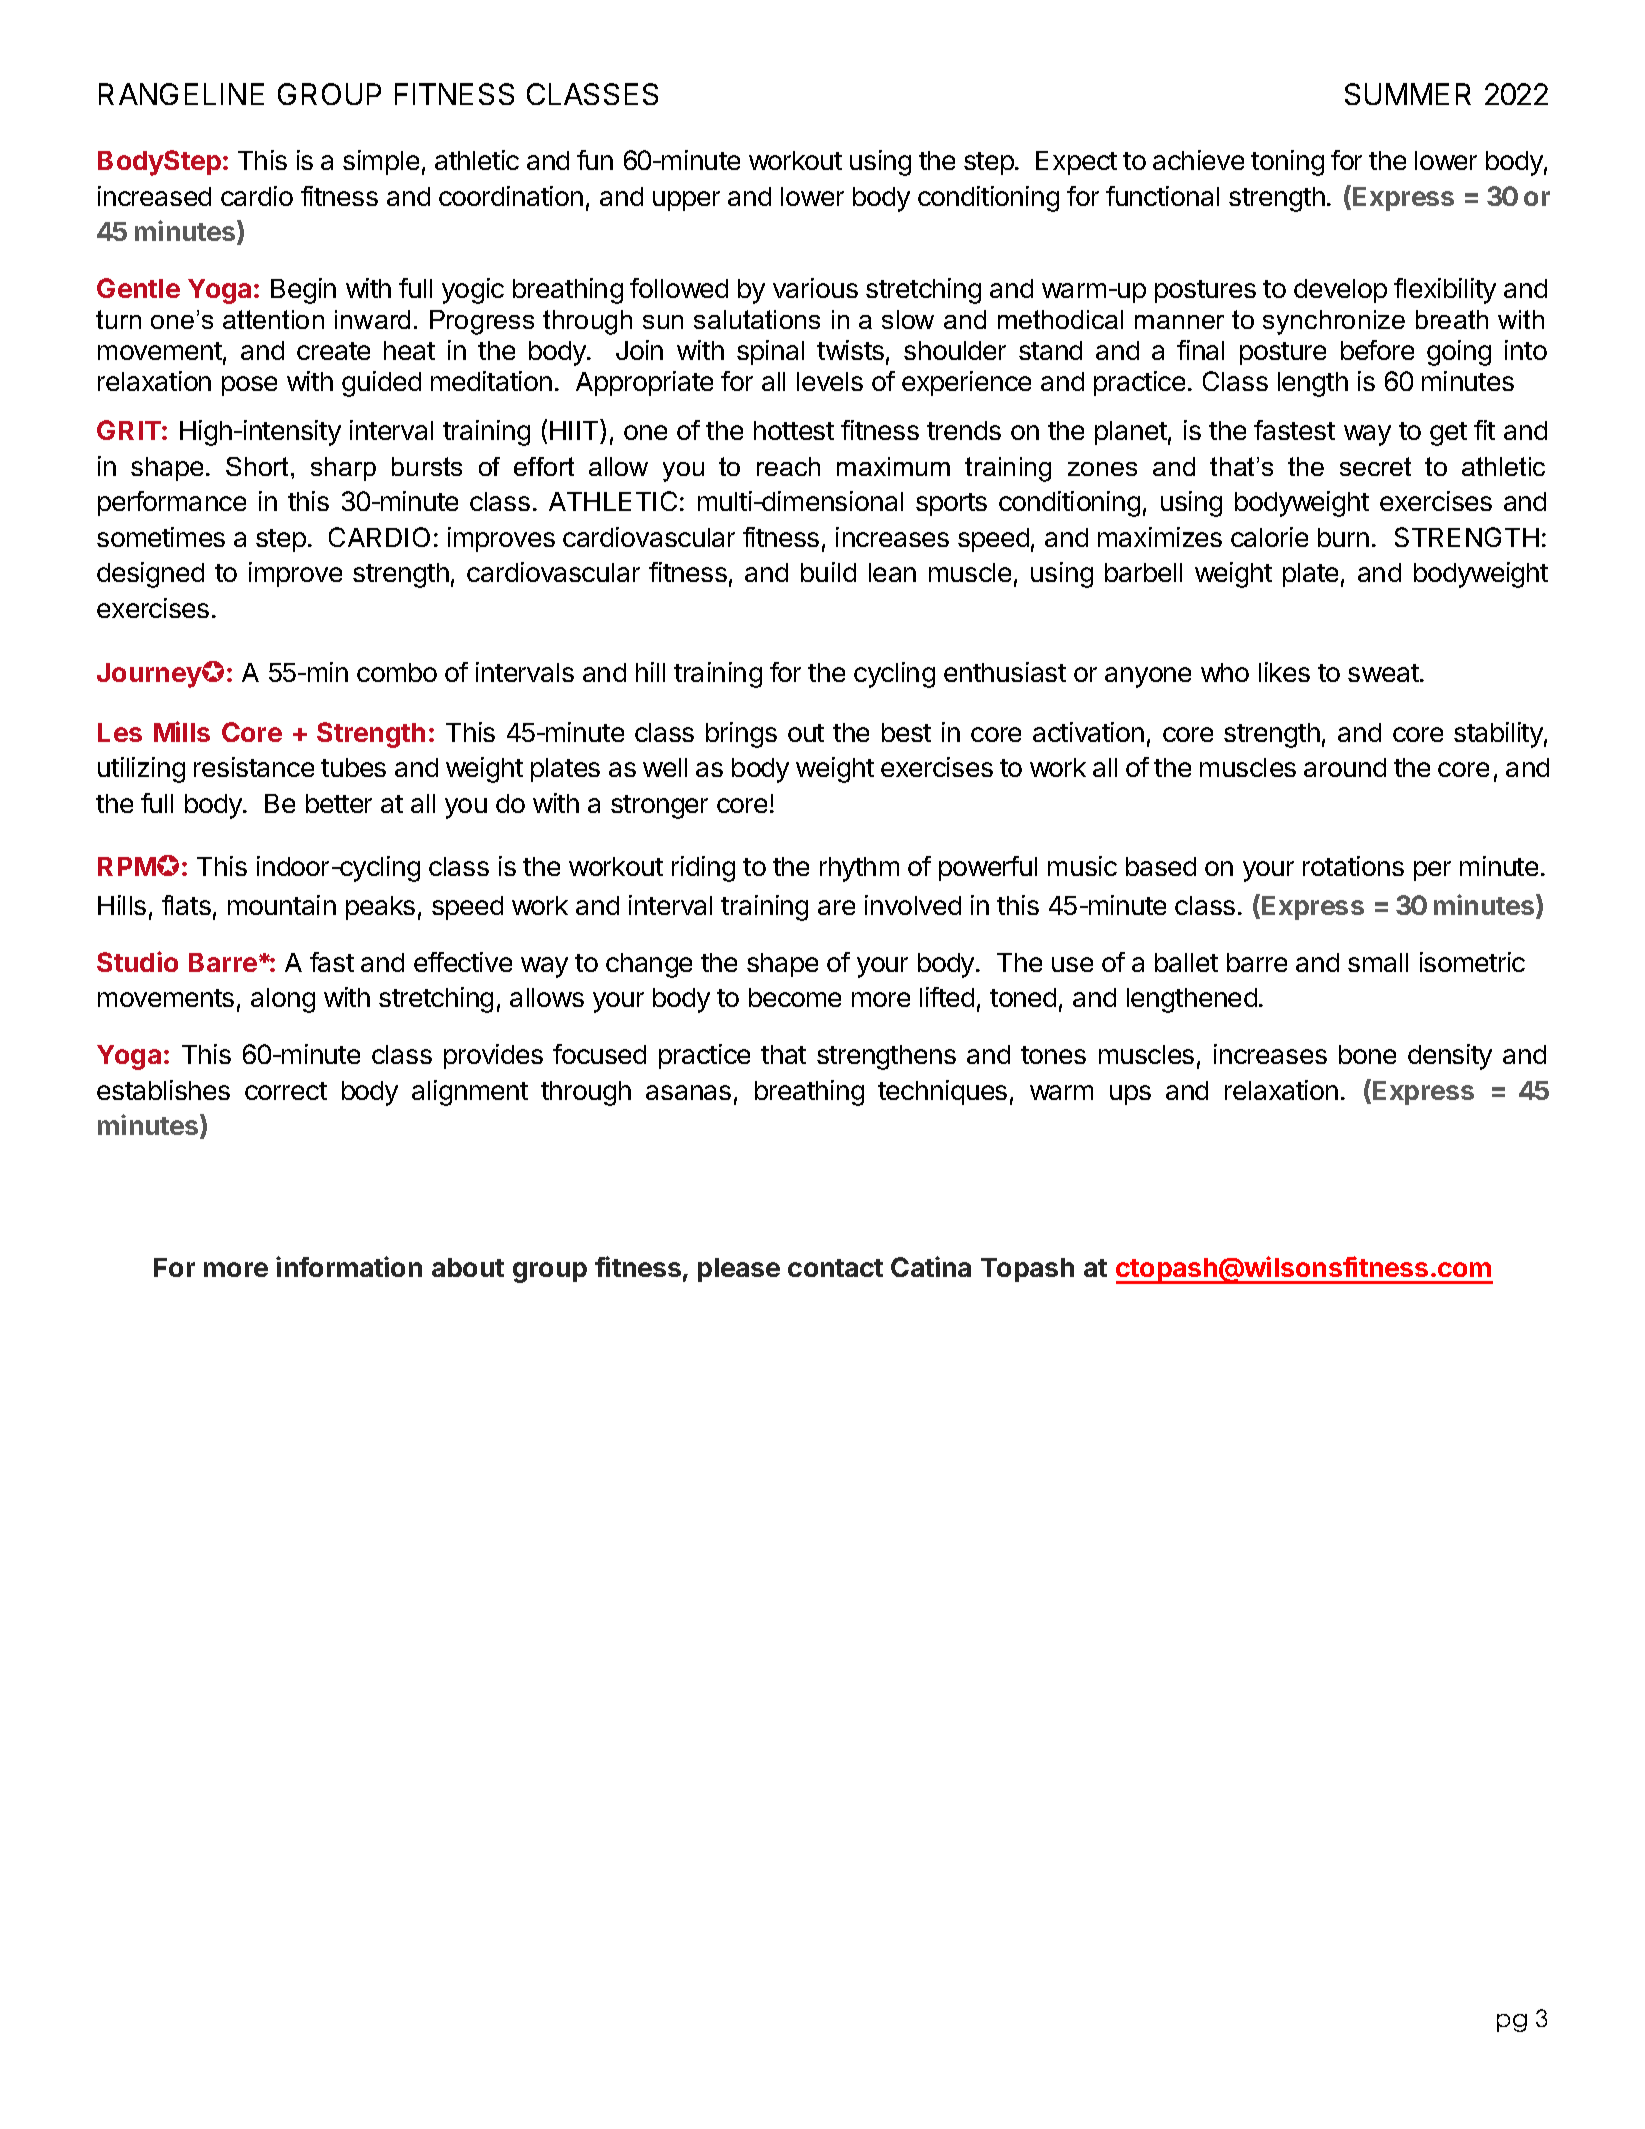 This page has height=2129, width=1645. I want to click on SUMMER, so click(1408, 94).
